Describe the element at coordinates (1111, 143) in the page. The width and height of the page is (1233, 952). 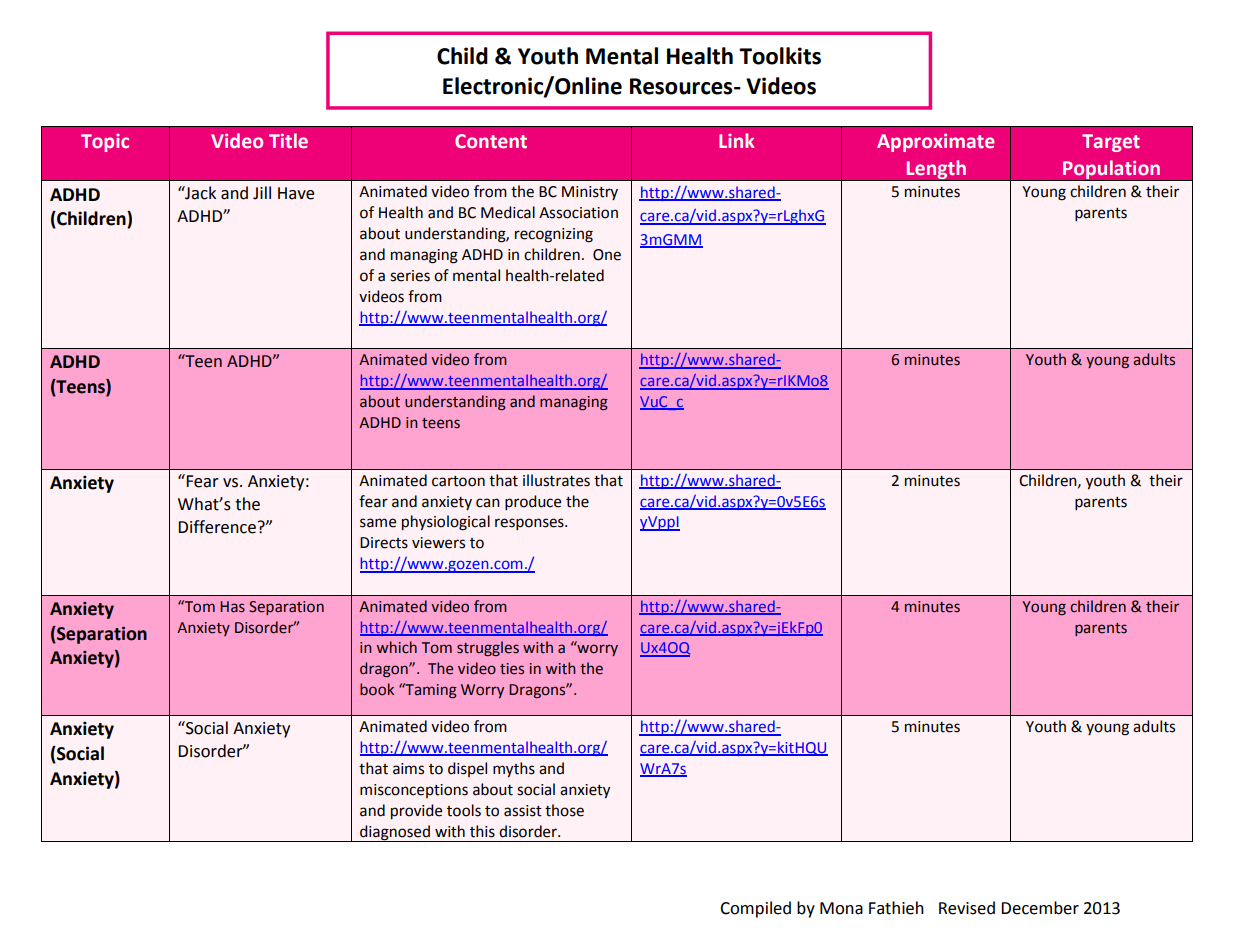
I see `Target` at that location.
